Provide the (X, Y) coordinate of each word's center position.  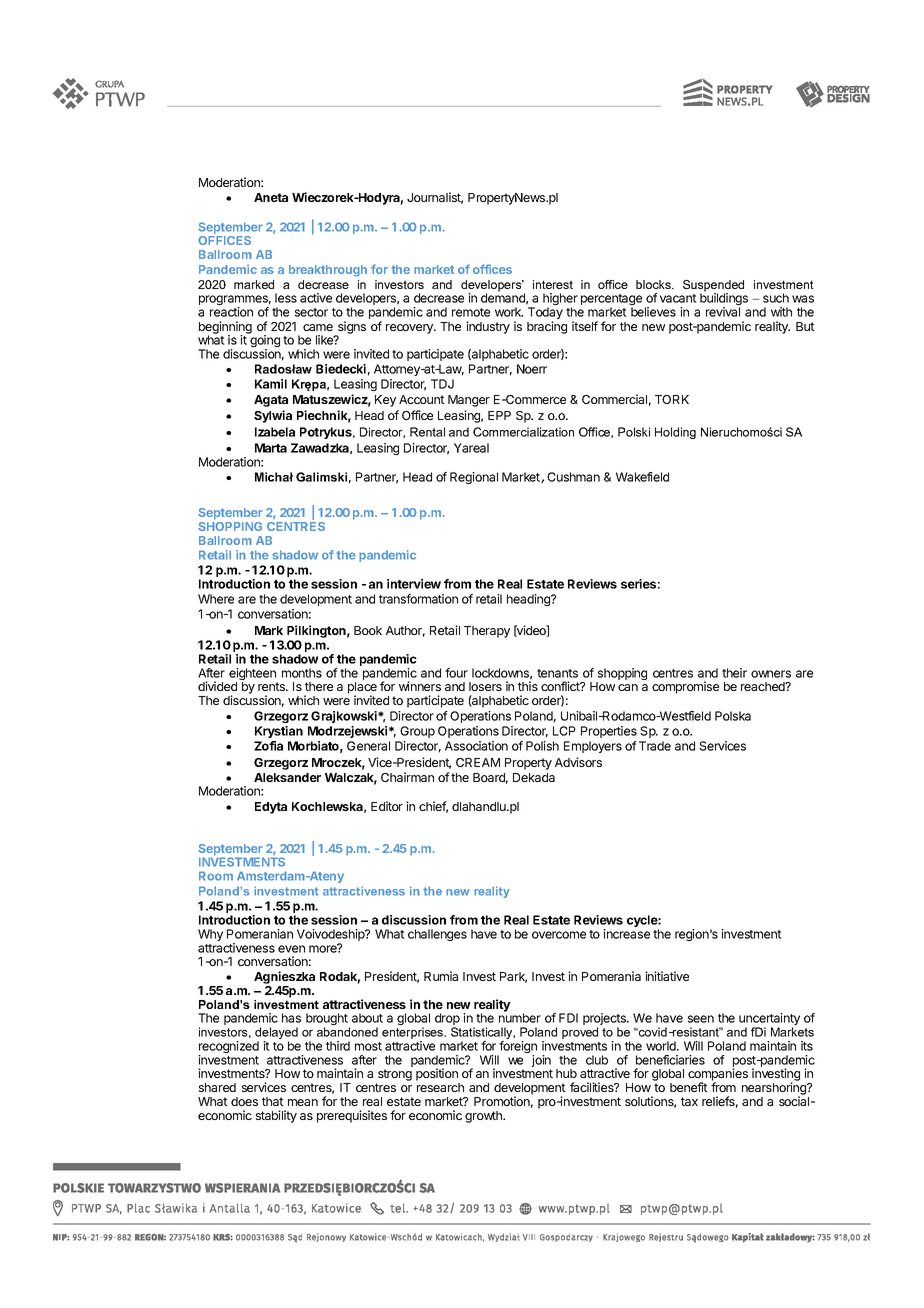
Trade (655, 746)
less (286, 298)
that (273, 1101)
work (509, 312)
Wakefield (642, 477)
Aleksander (287, 777)
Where (216, 599)
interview (414, 584)
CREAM (478, 762)
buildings (724, 300)
